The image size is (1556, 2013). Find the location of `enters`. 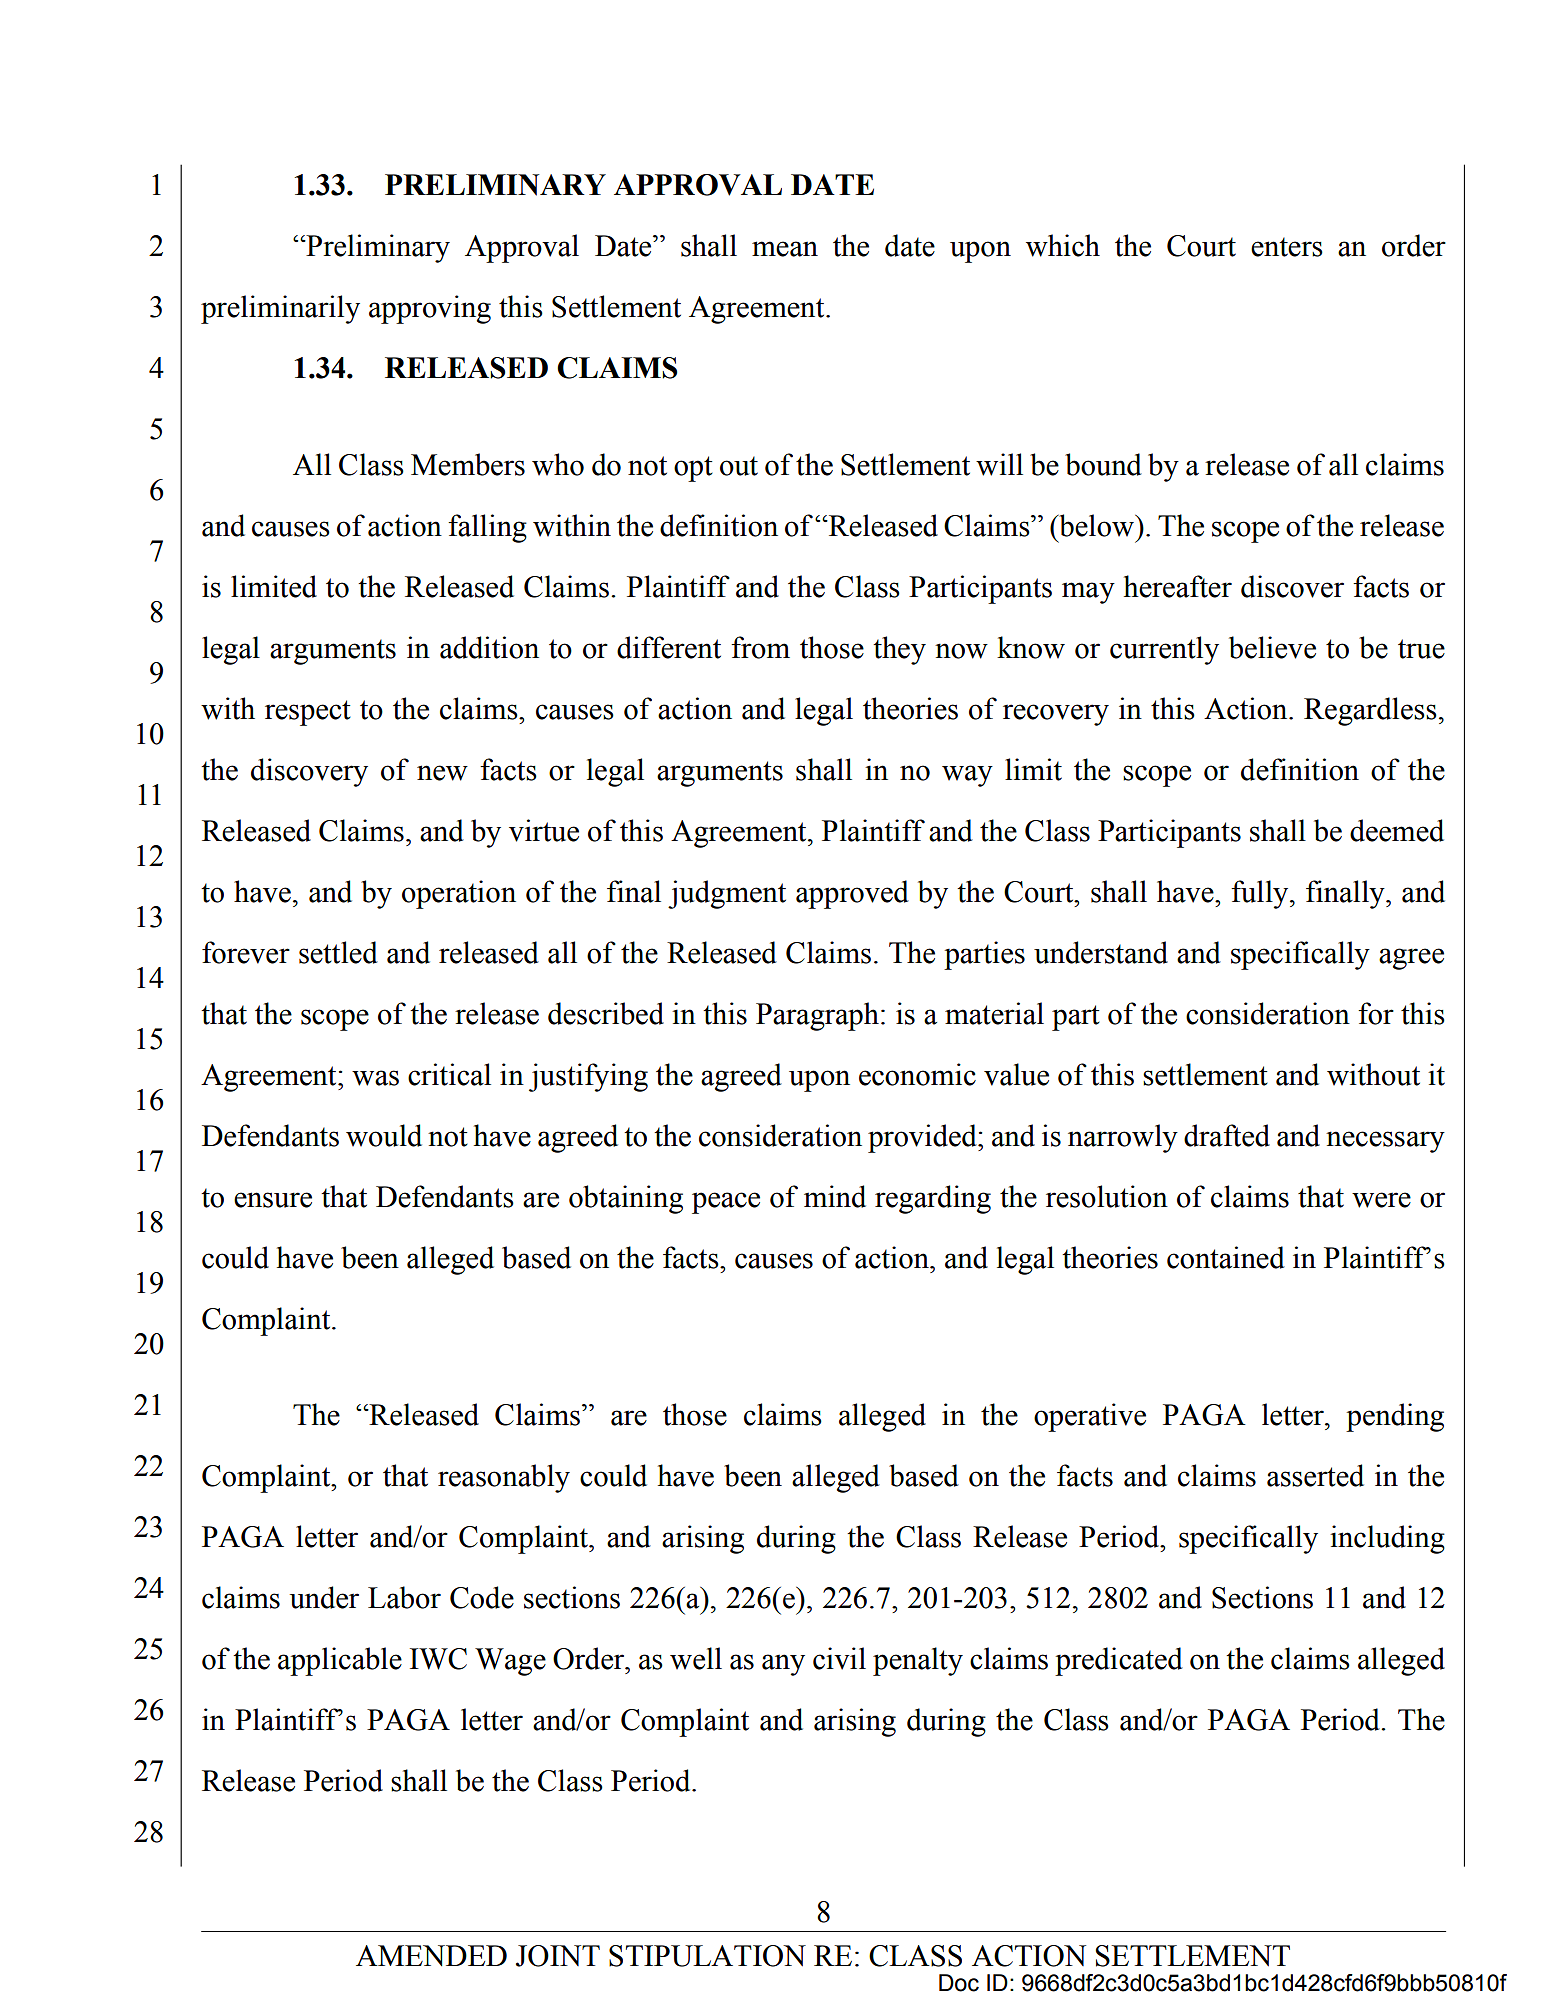

enters is located at coordinates (1287, 247).
